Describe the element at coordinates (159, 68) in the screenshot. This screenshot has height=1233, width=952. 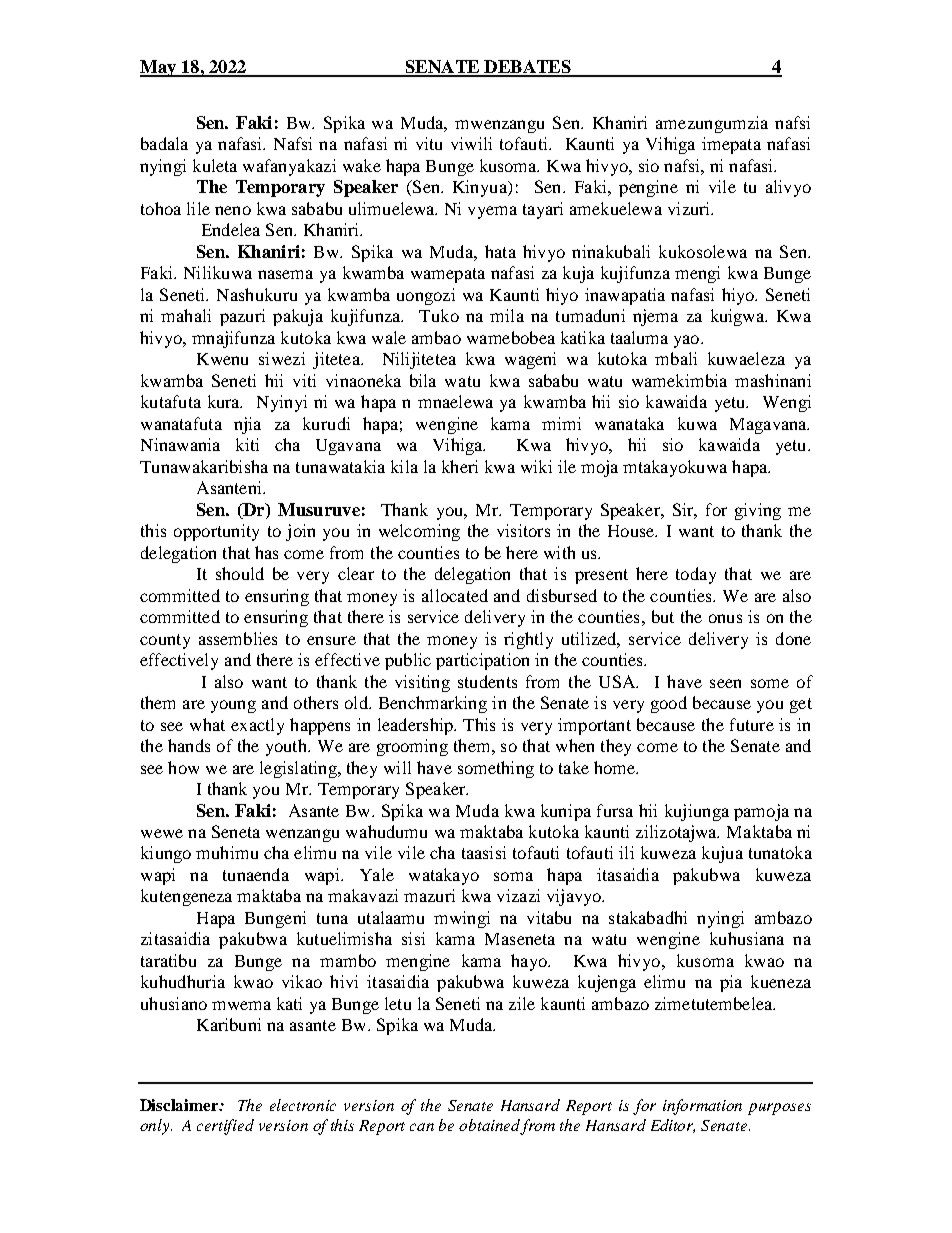
I see `May` at that location.
